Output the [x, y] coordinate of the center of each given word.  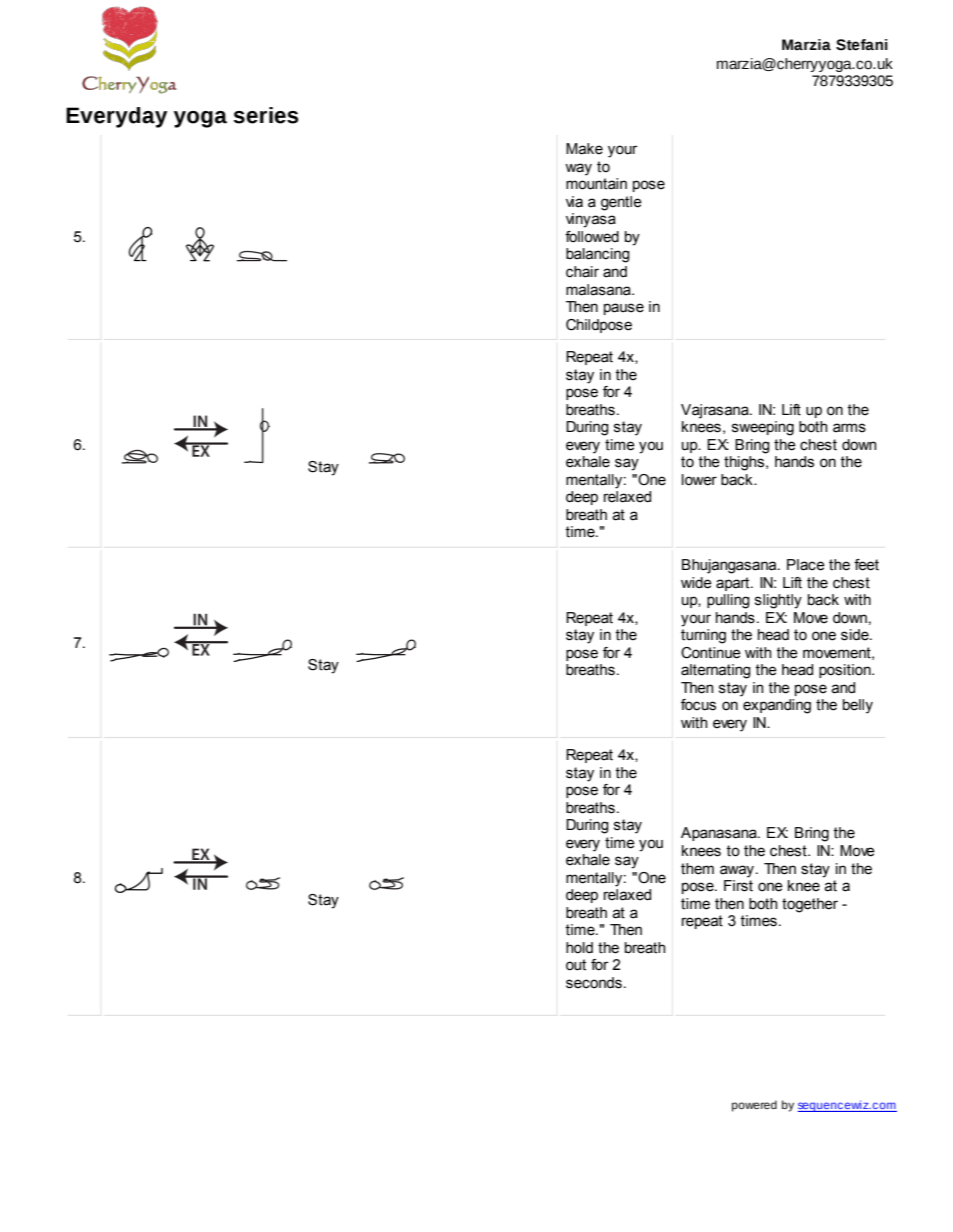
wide [696, 583]
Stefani [862, 45]
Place [806, 565]
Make [584, 149]
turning [703, 636]
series [266, 115]
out [576, 965]
